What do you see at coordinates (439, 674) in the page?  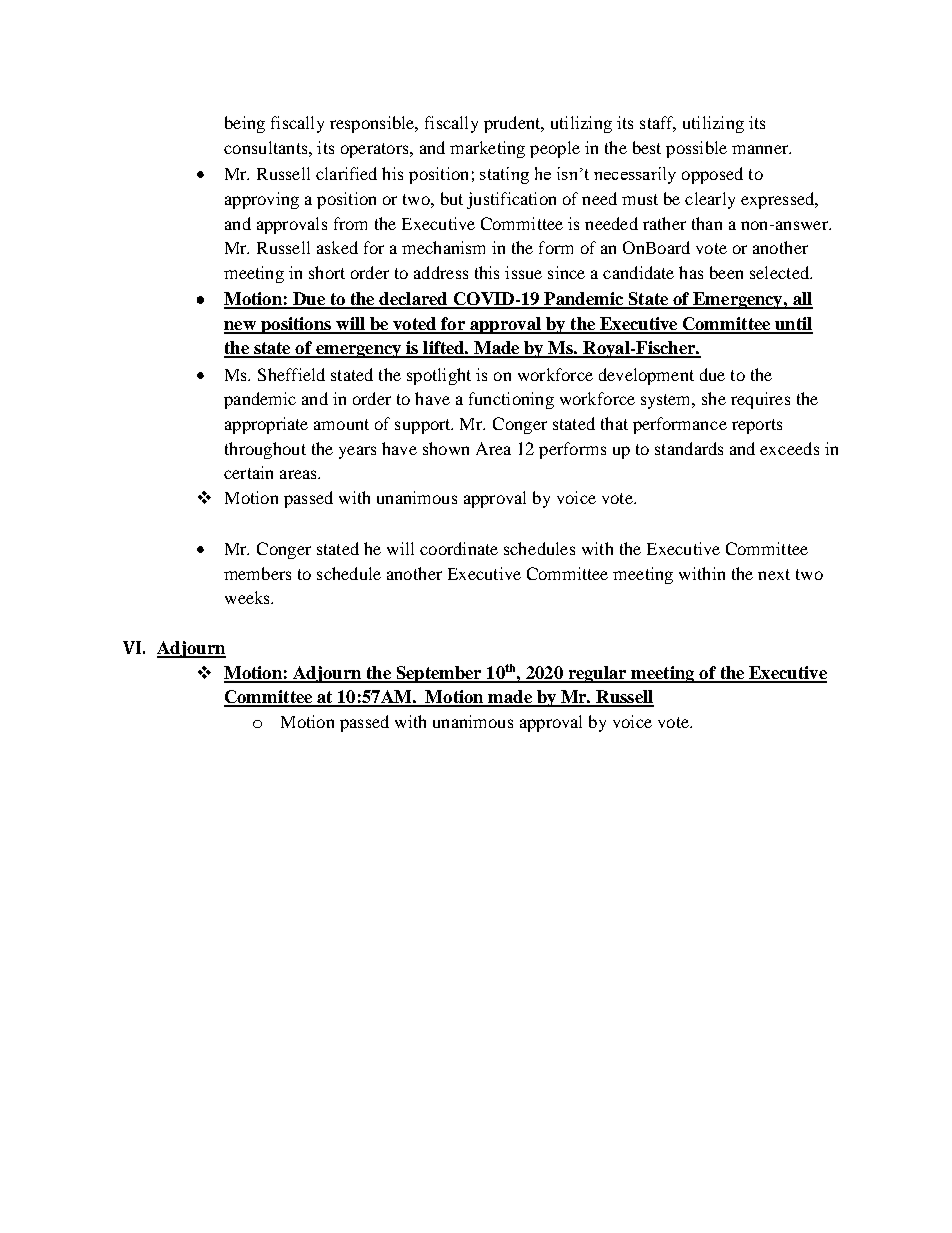 I see `September` at bounding box center [439, 674].
